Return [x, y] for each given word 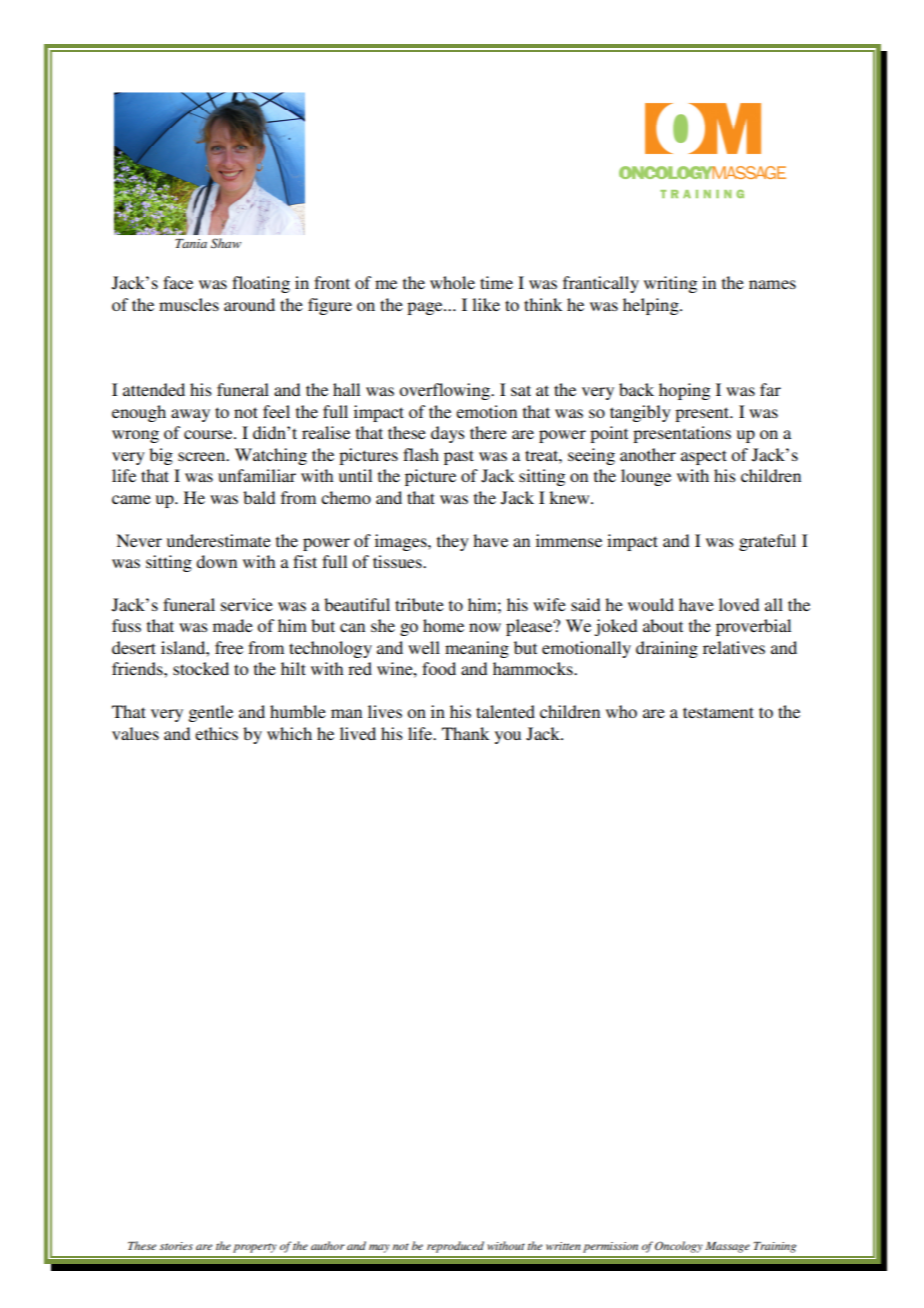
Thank [465, 733]
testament [718, 712]
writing [670, 284]
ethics [216, 733]
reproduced [455, 1247]
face [178, 282]
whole [452, 282]
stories [176, 1246]
